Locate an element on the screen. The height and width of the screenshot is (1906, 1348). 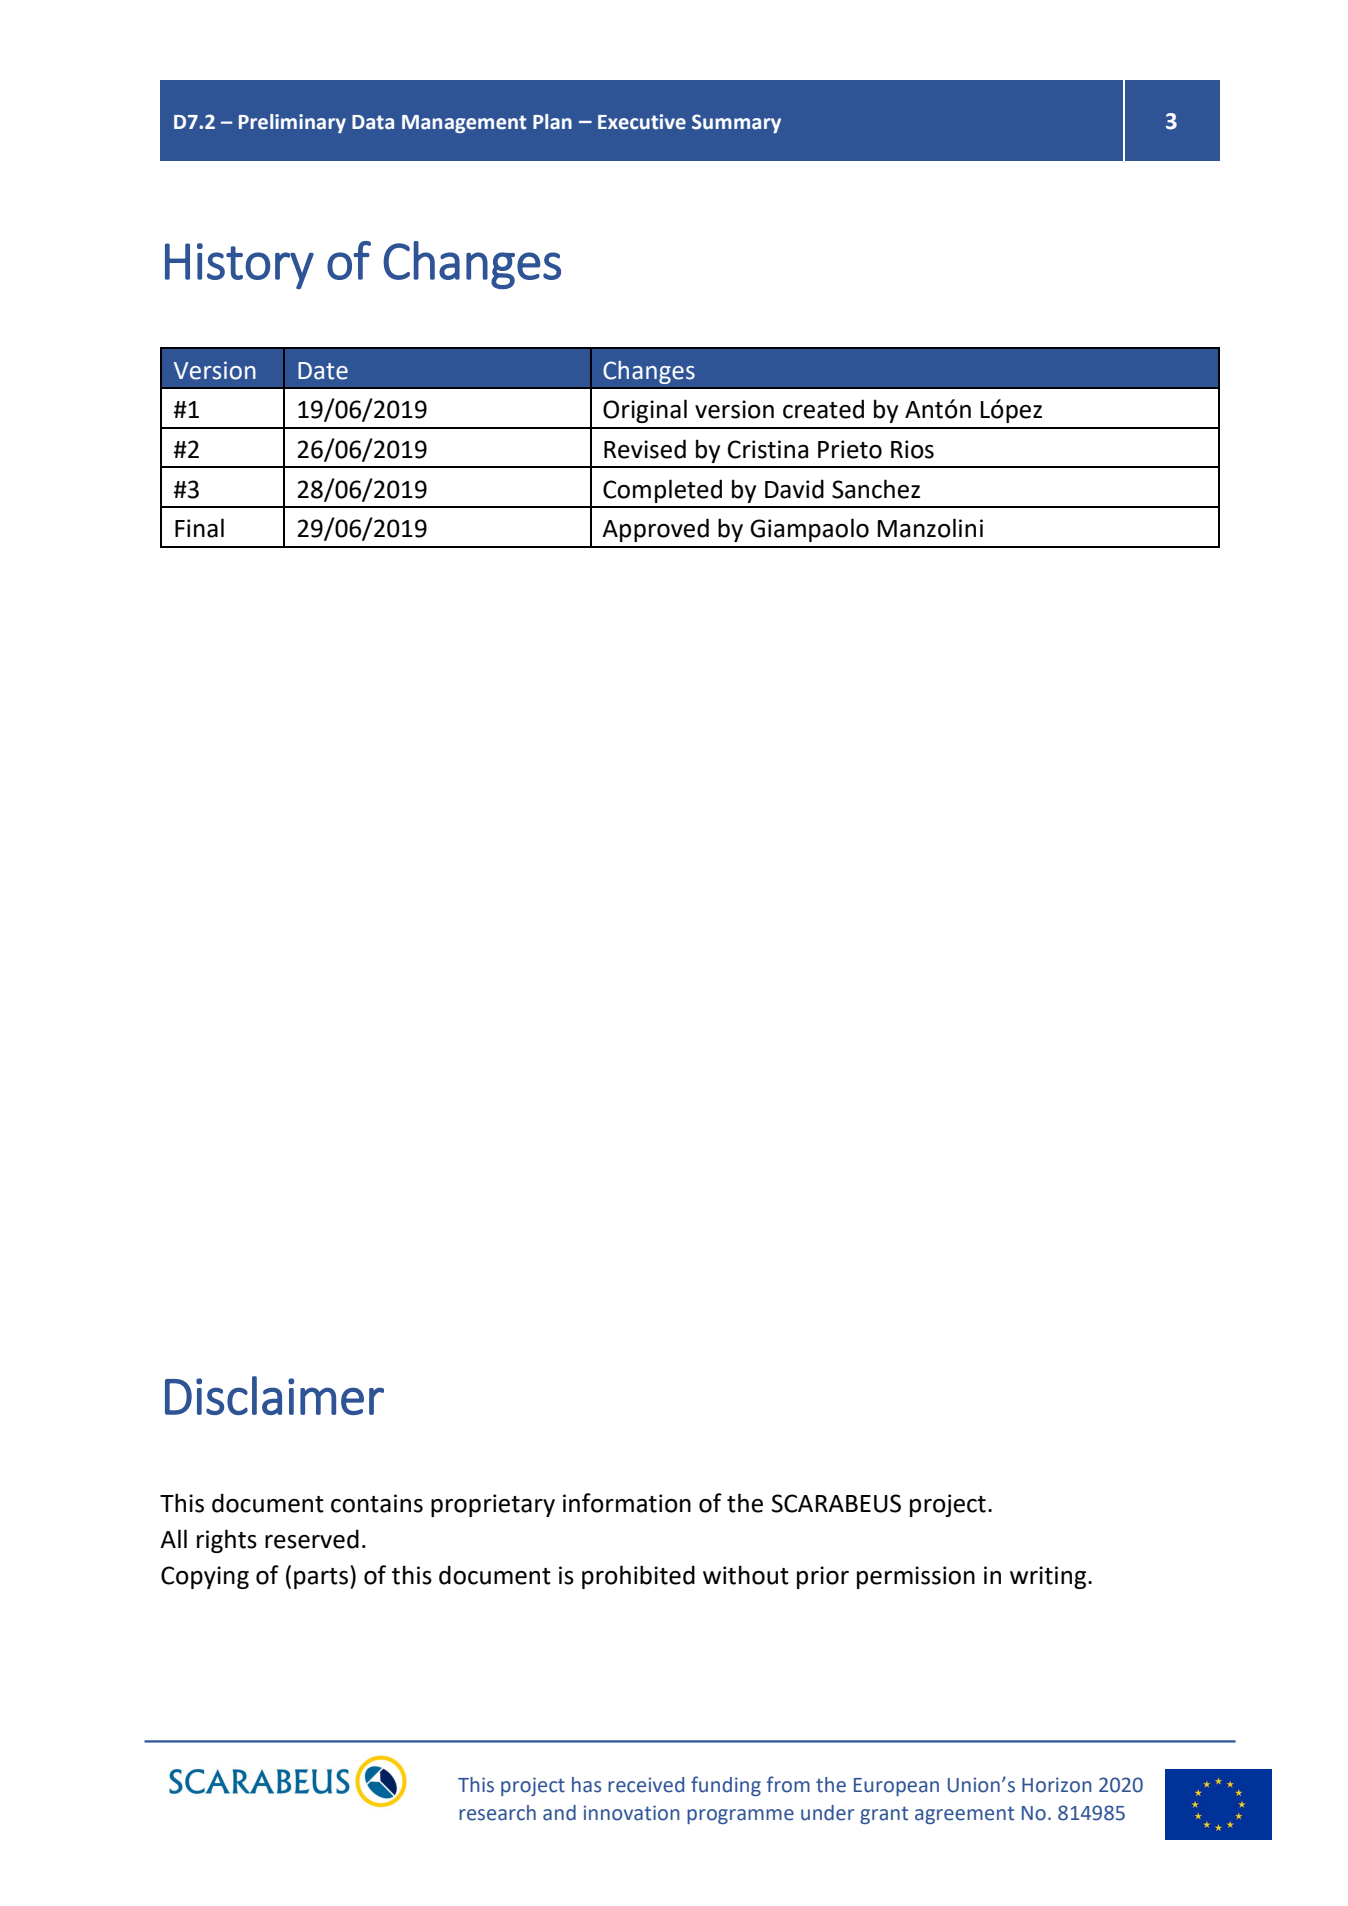
Sanchez is located at coordinates (876, 489).
